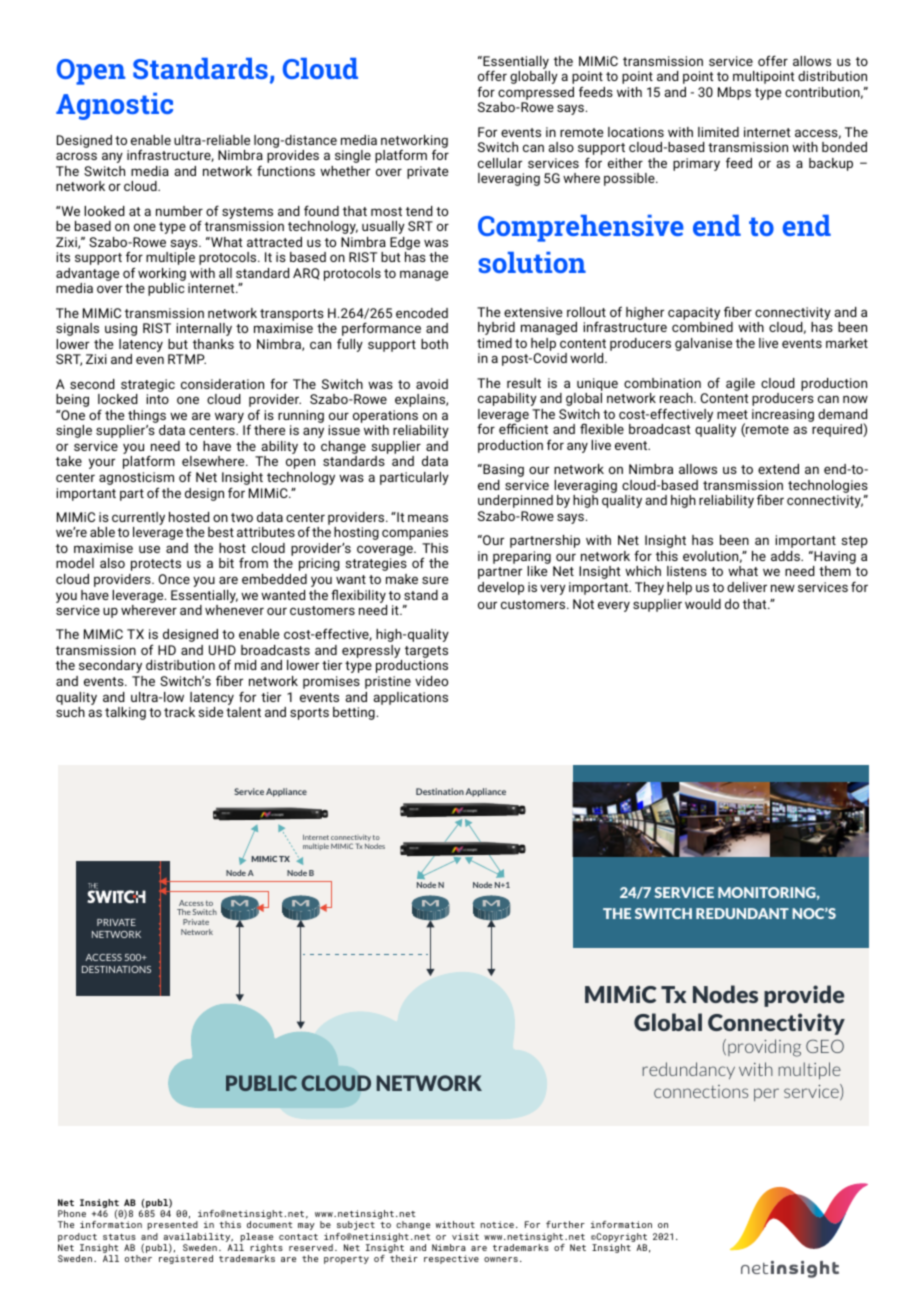  I want to click on talking, so click(125, 713).
